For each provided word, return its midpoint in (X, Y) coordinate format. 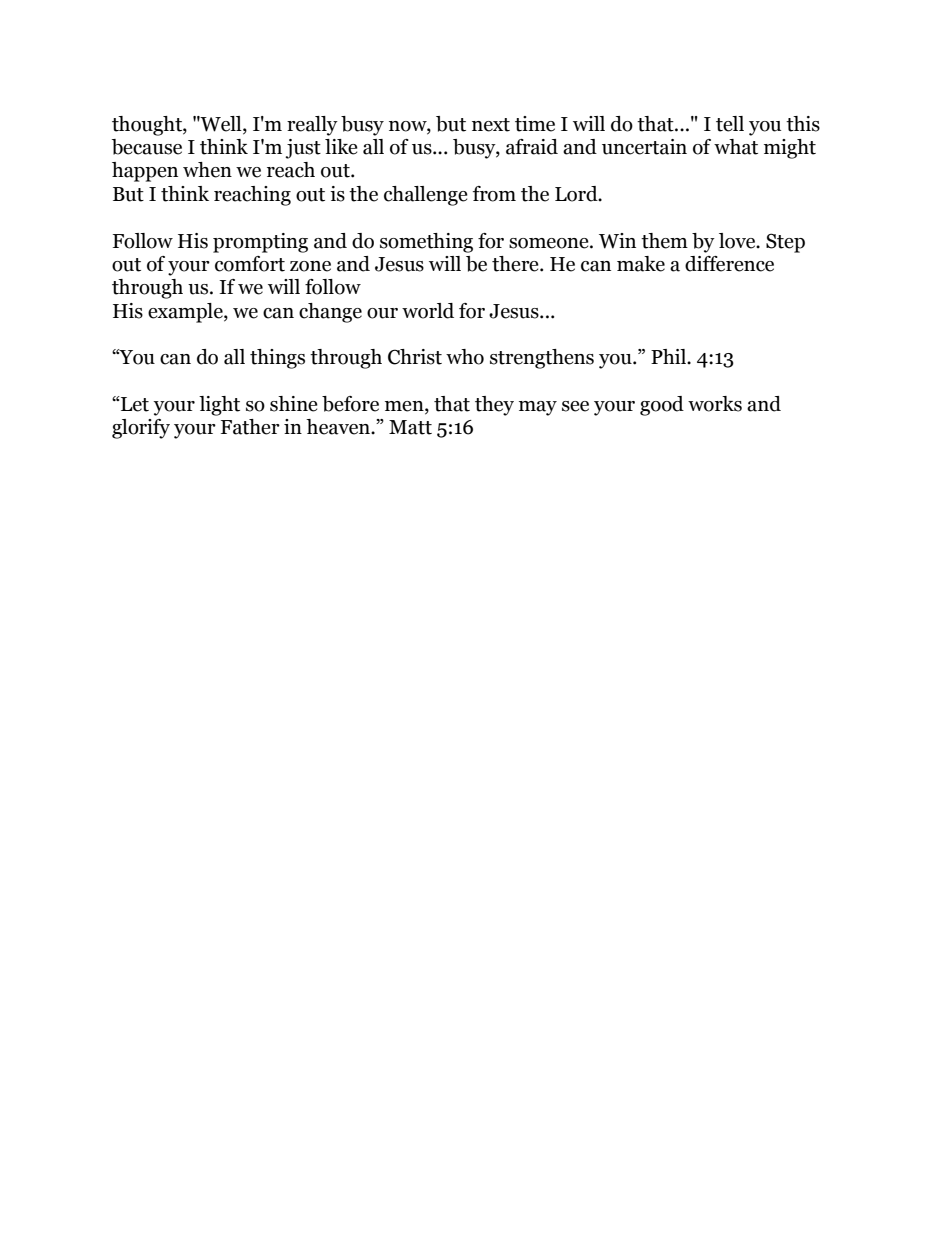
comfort (250, 264)
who (465, 357)
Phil (669, 356)
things (277, 359)
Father (250, 427)
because (147, 147)
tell (730, 124)
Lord (577, 194)
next (491, 125)
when (207, 170)
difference (729, 264)
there (516, 264)
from (494, 194)
